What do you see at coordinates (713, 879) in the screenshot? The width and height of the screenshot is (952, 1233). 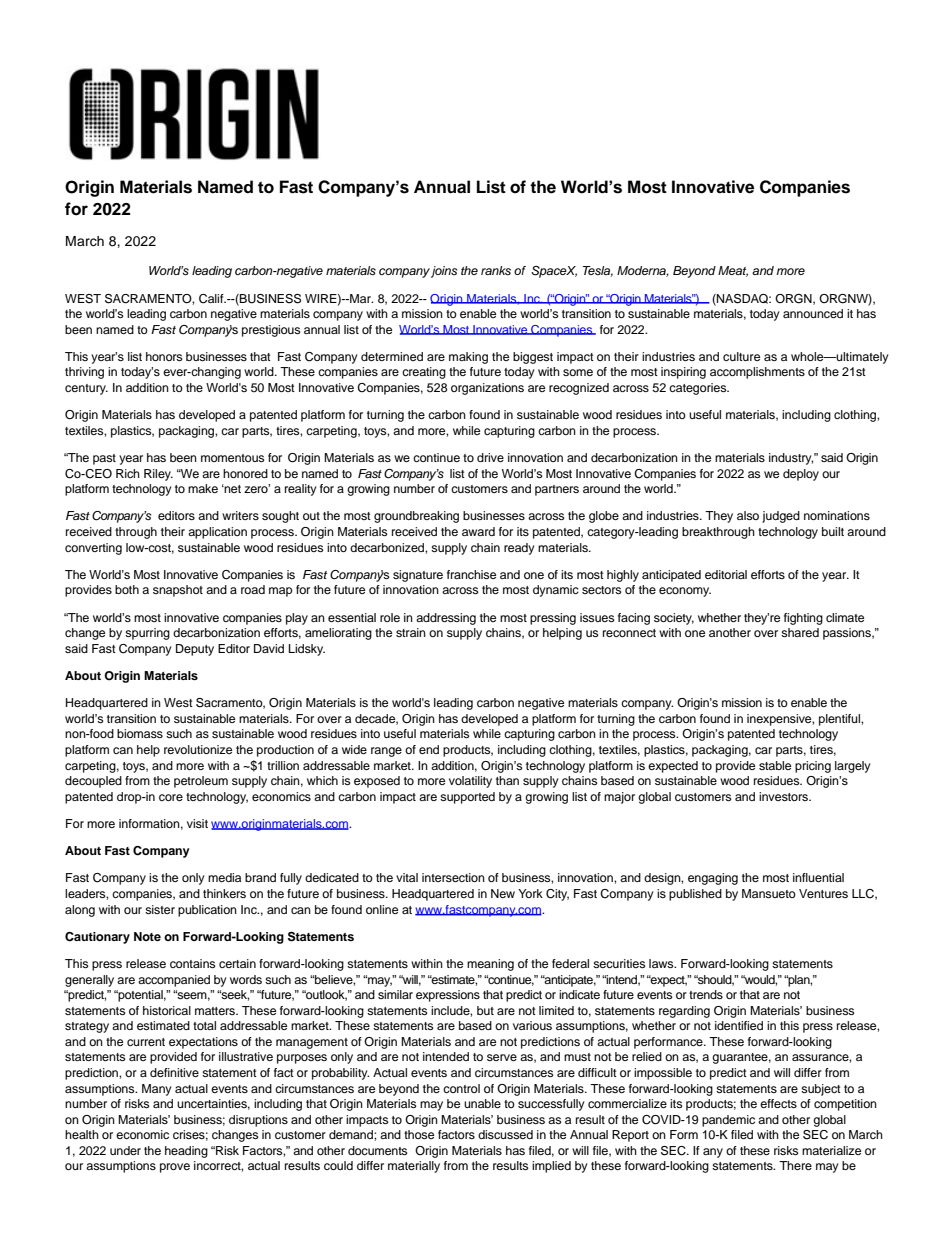 I see `engaging` at bounding box center [713, 879].
